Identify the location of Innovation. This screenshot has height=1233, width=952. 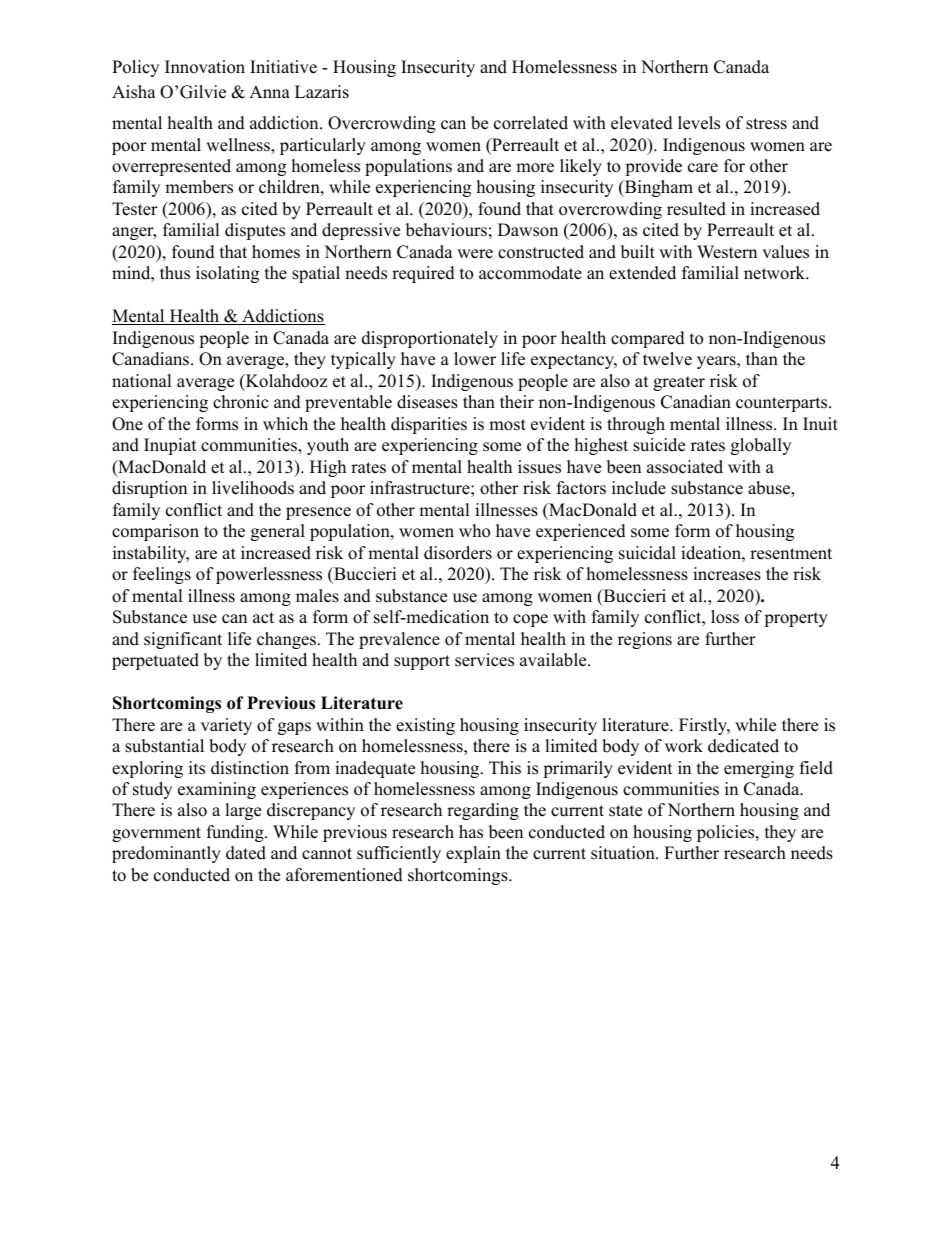
(205, 67).
